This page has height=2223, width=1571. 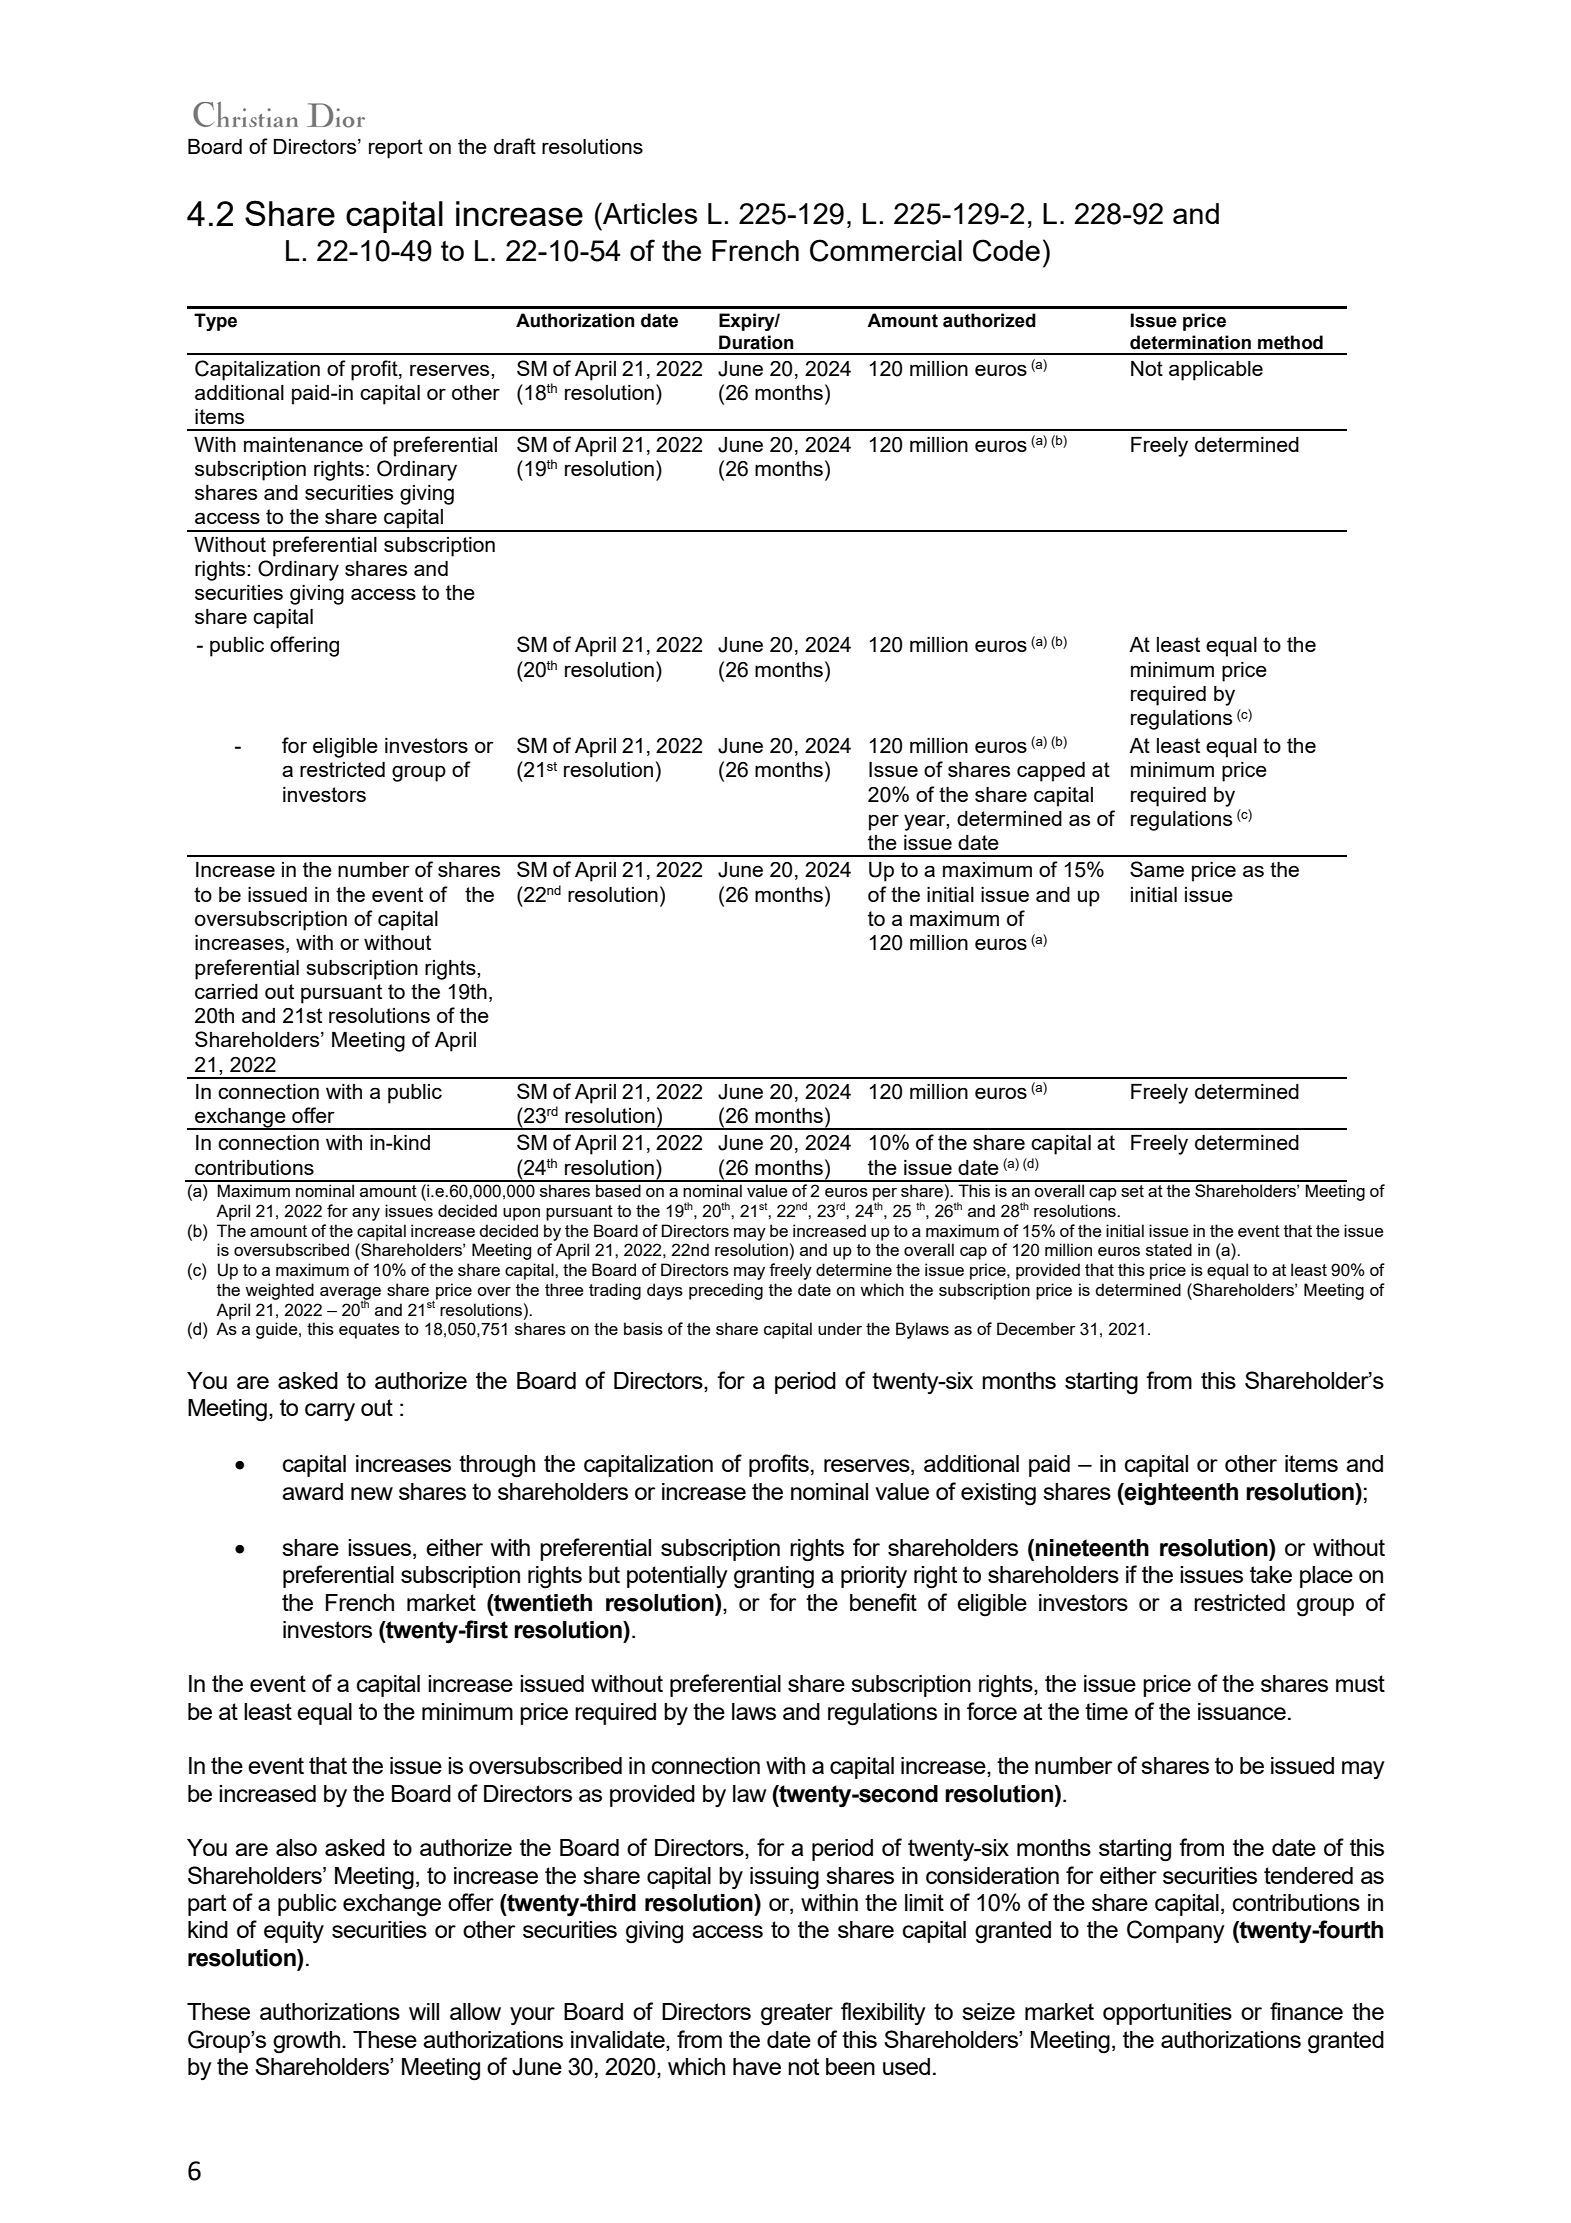 I want to click on set, so click(x=1132, y=1191).
